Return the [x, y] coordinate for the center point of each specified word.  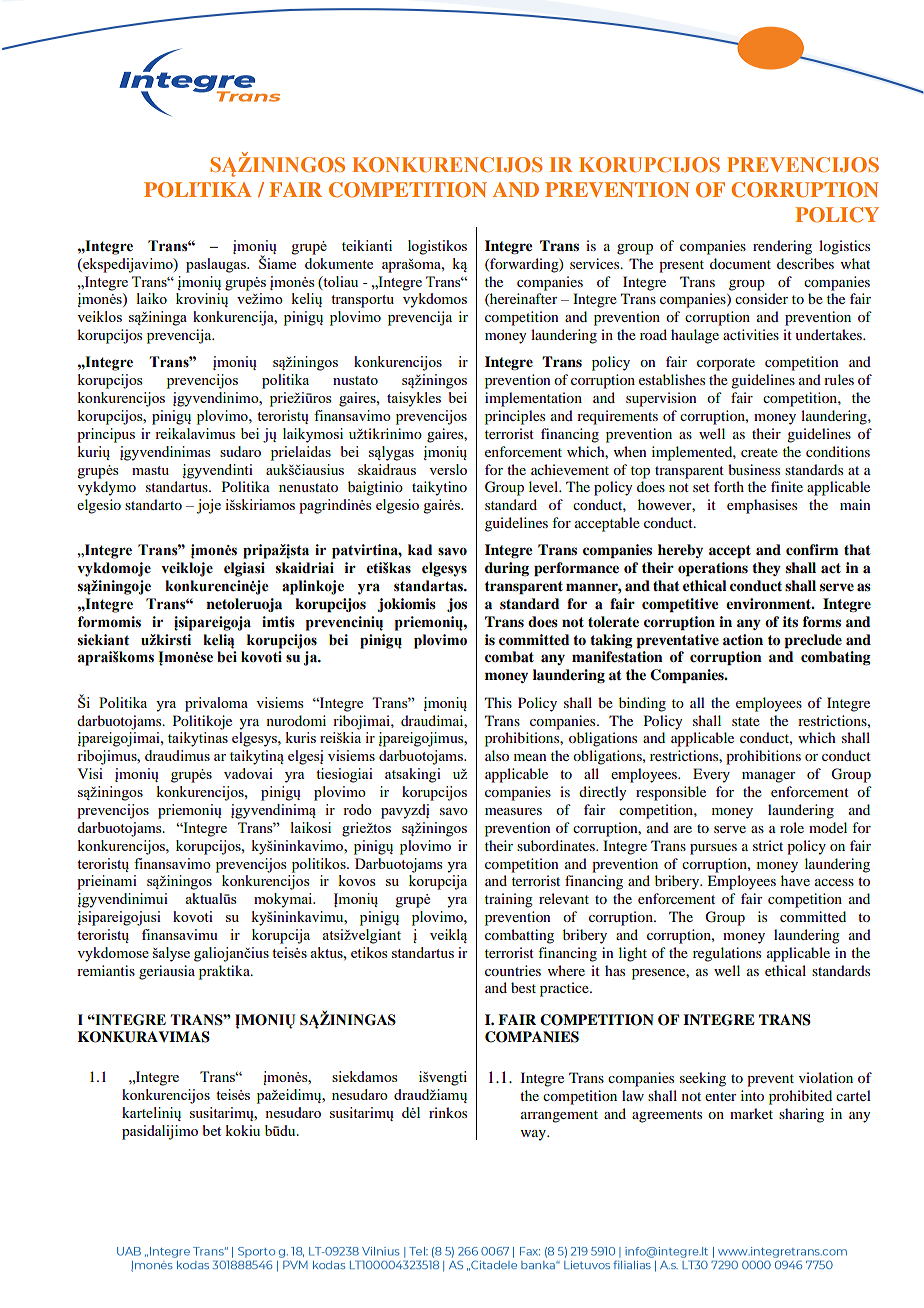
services [596, 263]
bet [212, 1130]
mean [530, 757]
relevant [564, 898]
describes [805, 263]
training [509, 900]
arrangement [559, 1116]
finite [787, 486]
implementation [533, 399]
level [544, 486]
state [746, 721]
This [498, 702]
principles [515, 417]
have [795, 880]
